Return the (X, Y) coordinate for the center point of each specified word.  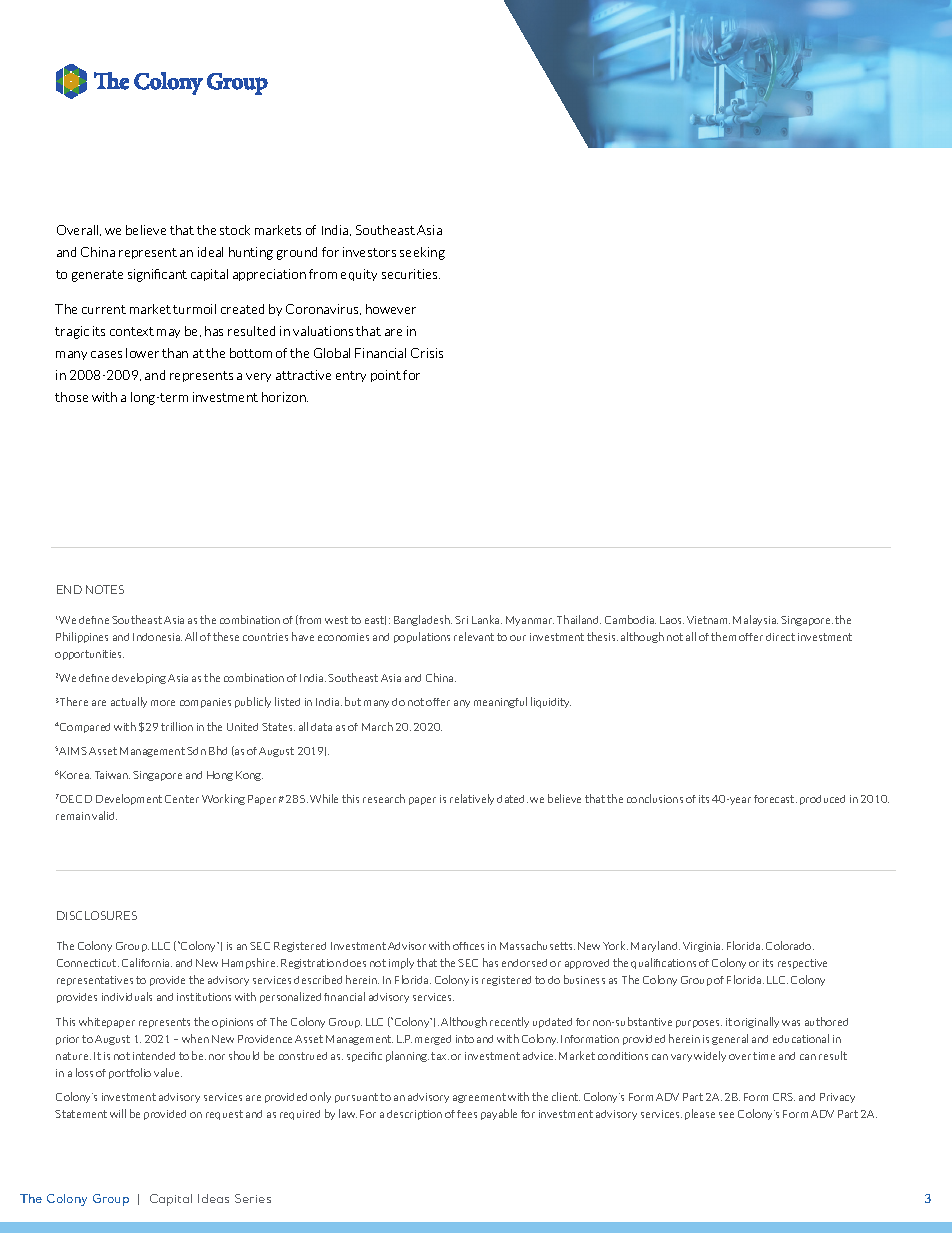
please (700, 1114)
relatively (472, 799)
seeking (422, 253)
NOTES (105, 589)
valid (104, 815)
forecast (775, 799)
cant (174, 274)
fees (467, 1114)
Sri (461, 620)
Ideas (213, 1198)
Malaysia (755, 620)
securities (411, 274)
